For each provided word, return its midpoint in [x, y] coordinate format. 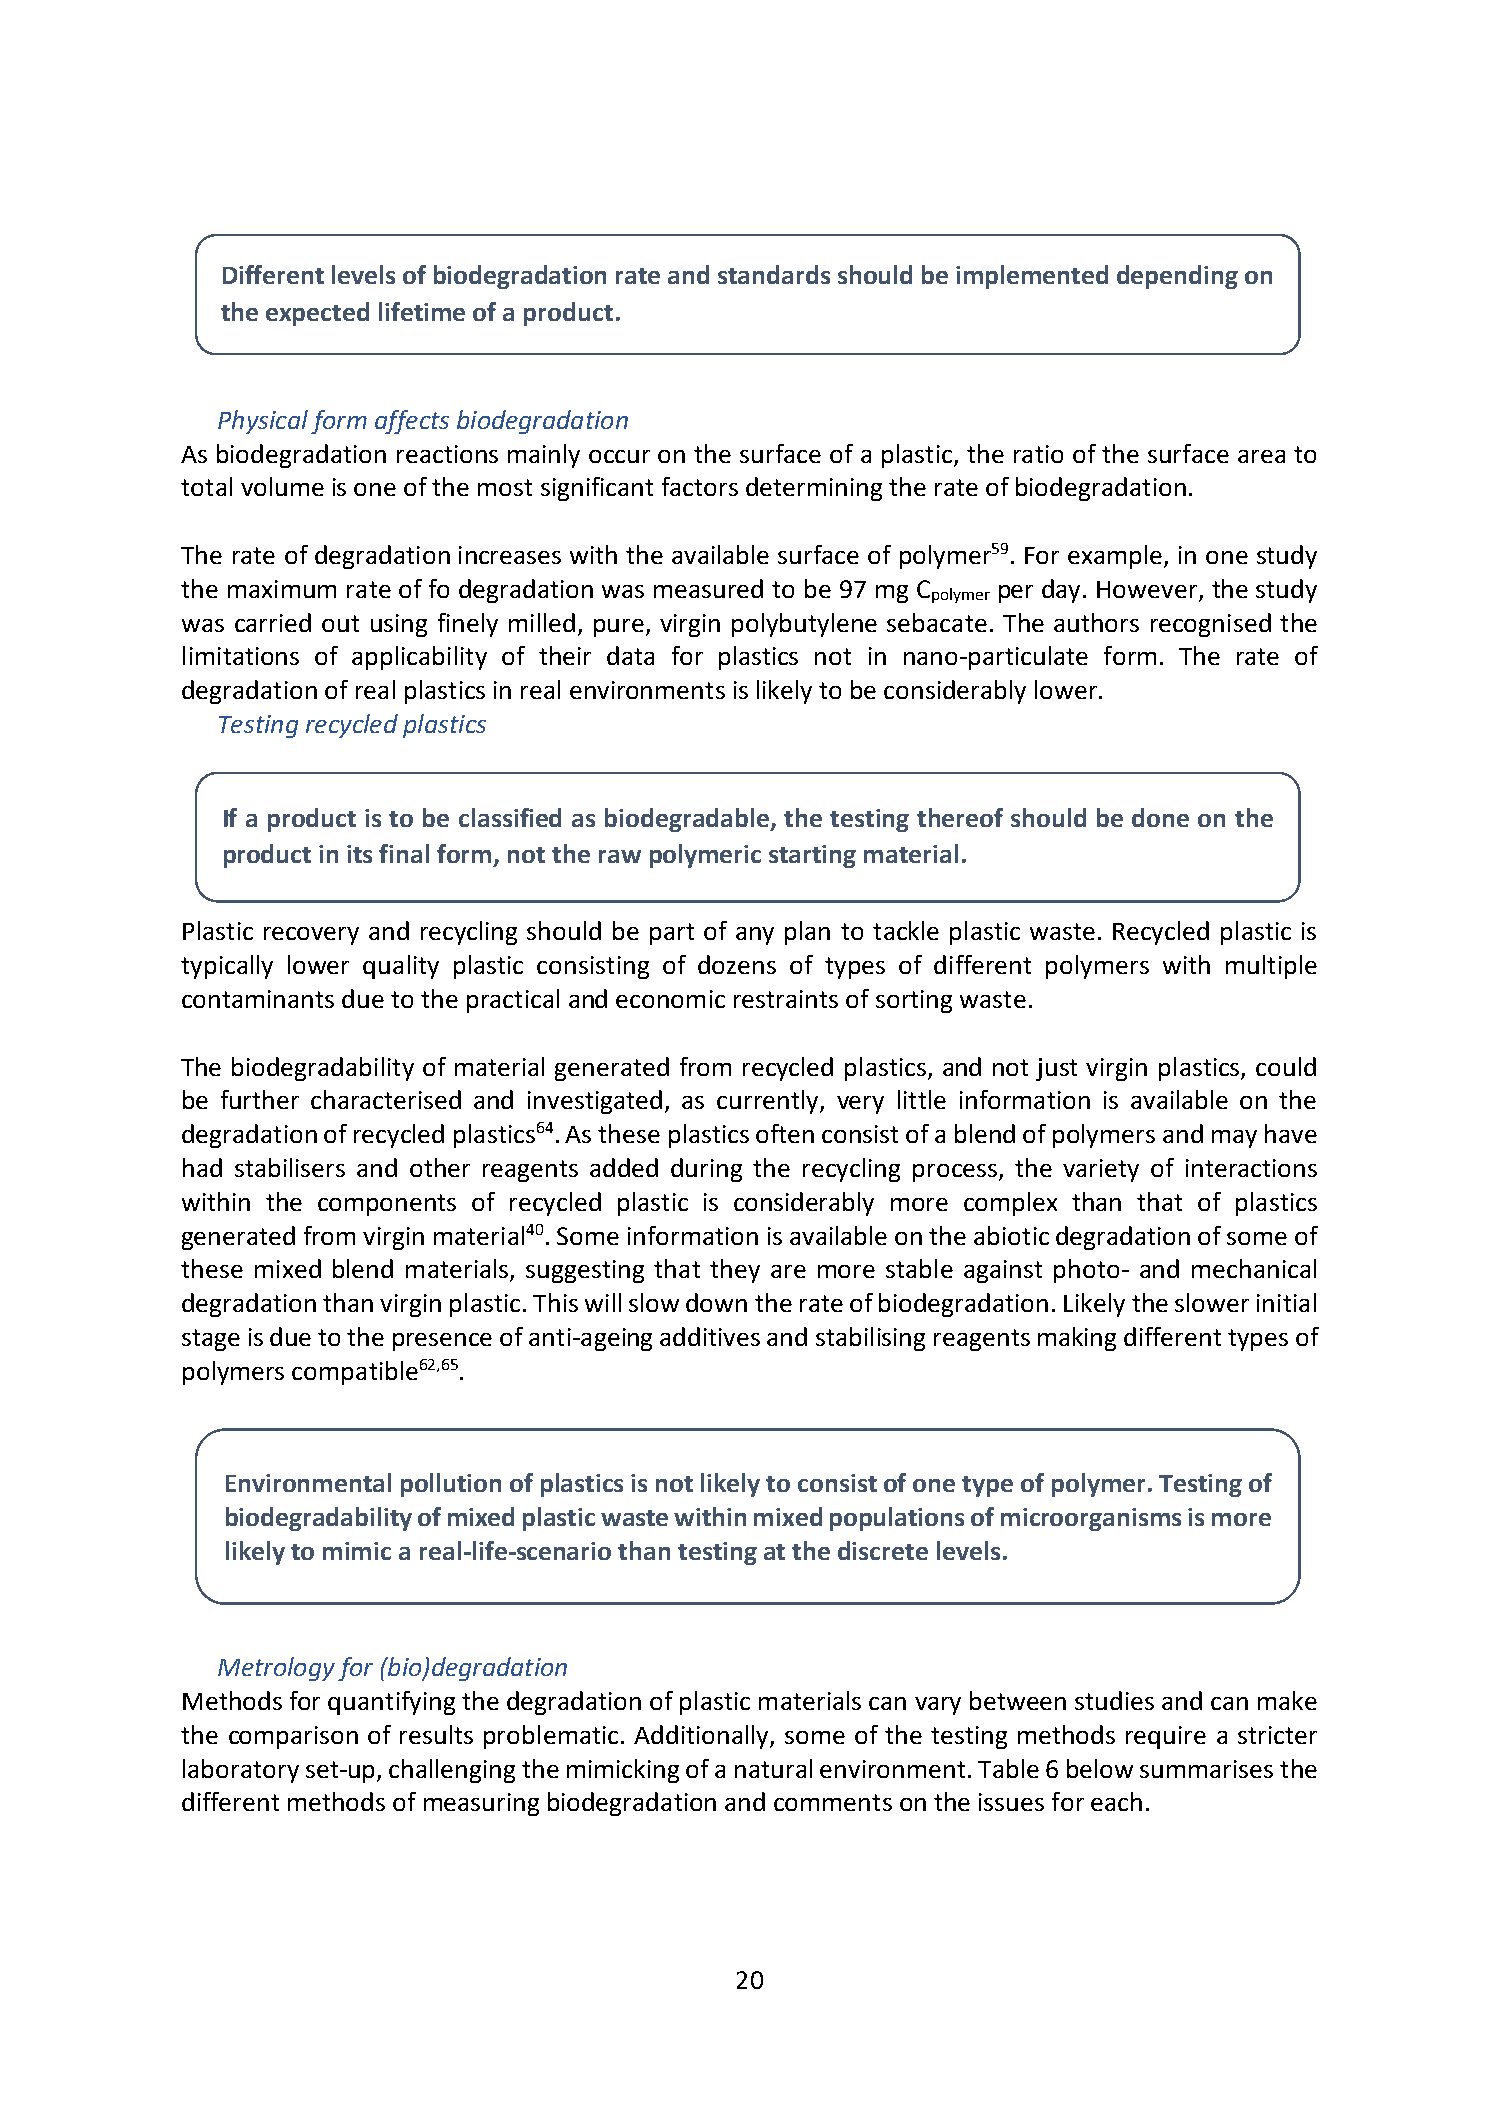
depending [1177, 277]
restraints [786, 999]
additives [710, 1336]
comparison [293, 1737]
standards [774, 274]
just [1056, 1069]
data [630, 655]
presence [442, 1342]
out [340, 623]
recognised [1211, 625]
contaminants [258, 999]
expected [317, 314]
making [1077, 1339]
